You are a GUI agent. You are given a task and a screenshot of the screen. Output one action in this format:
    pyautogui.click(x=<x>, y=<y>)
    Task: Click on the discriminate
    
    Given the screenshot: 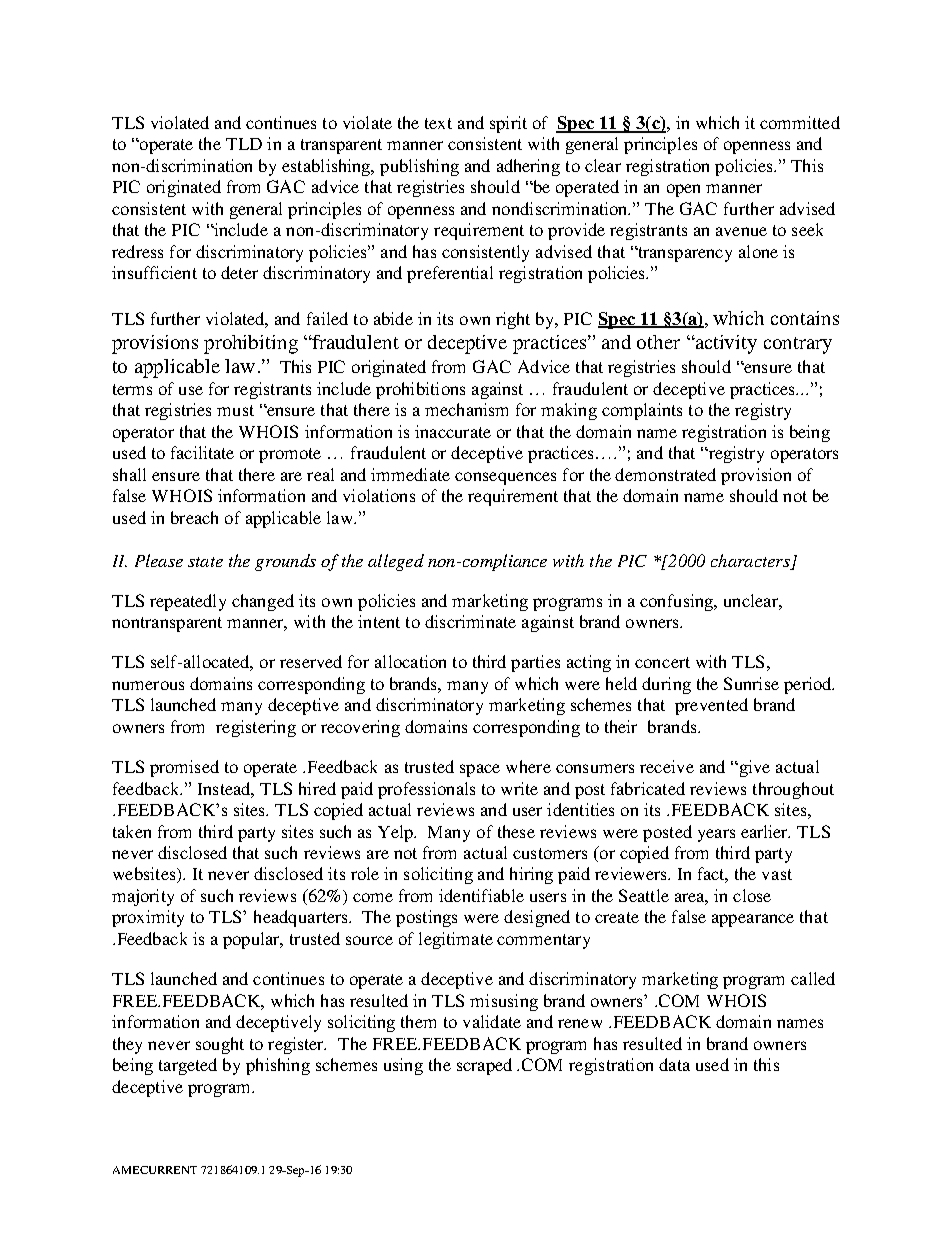 What is the action you would take?
    pyautogui.click(x=470, y=621)
